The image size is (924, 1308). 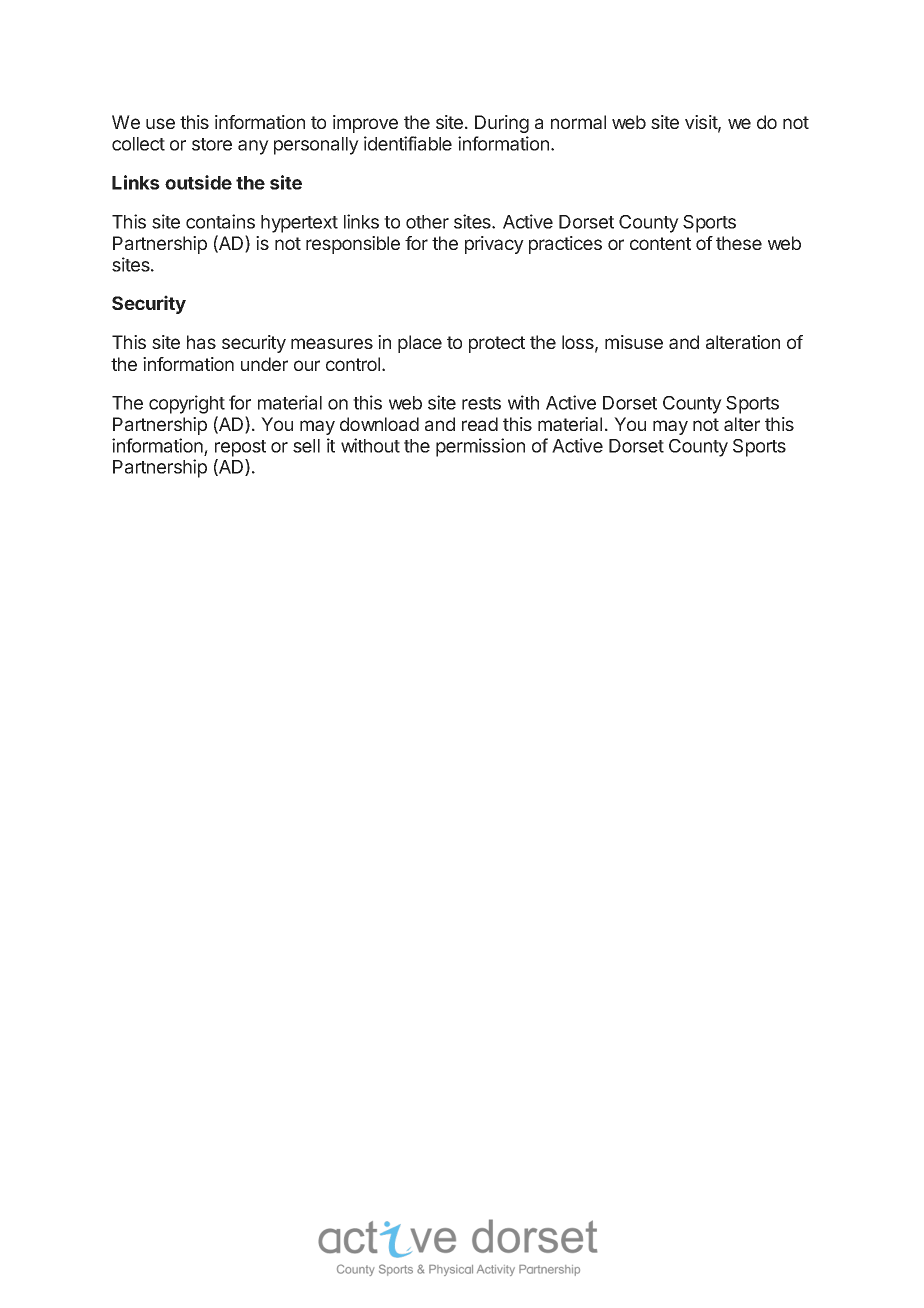 I want to click on privacy, so click(x=494, y=245).
